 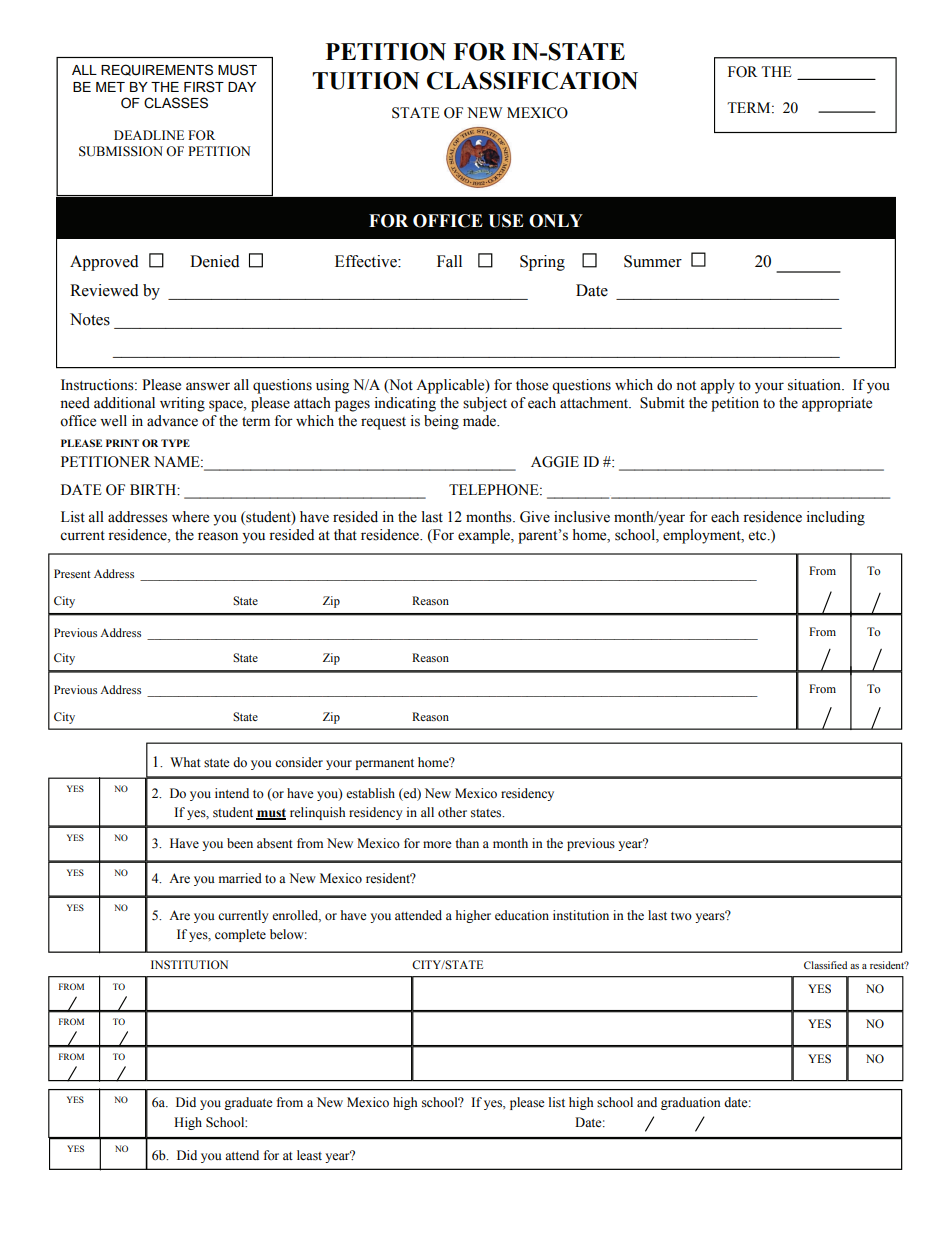 I want to click on graduate, so click(x=248, y=1103).
